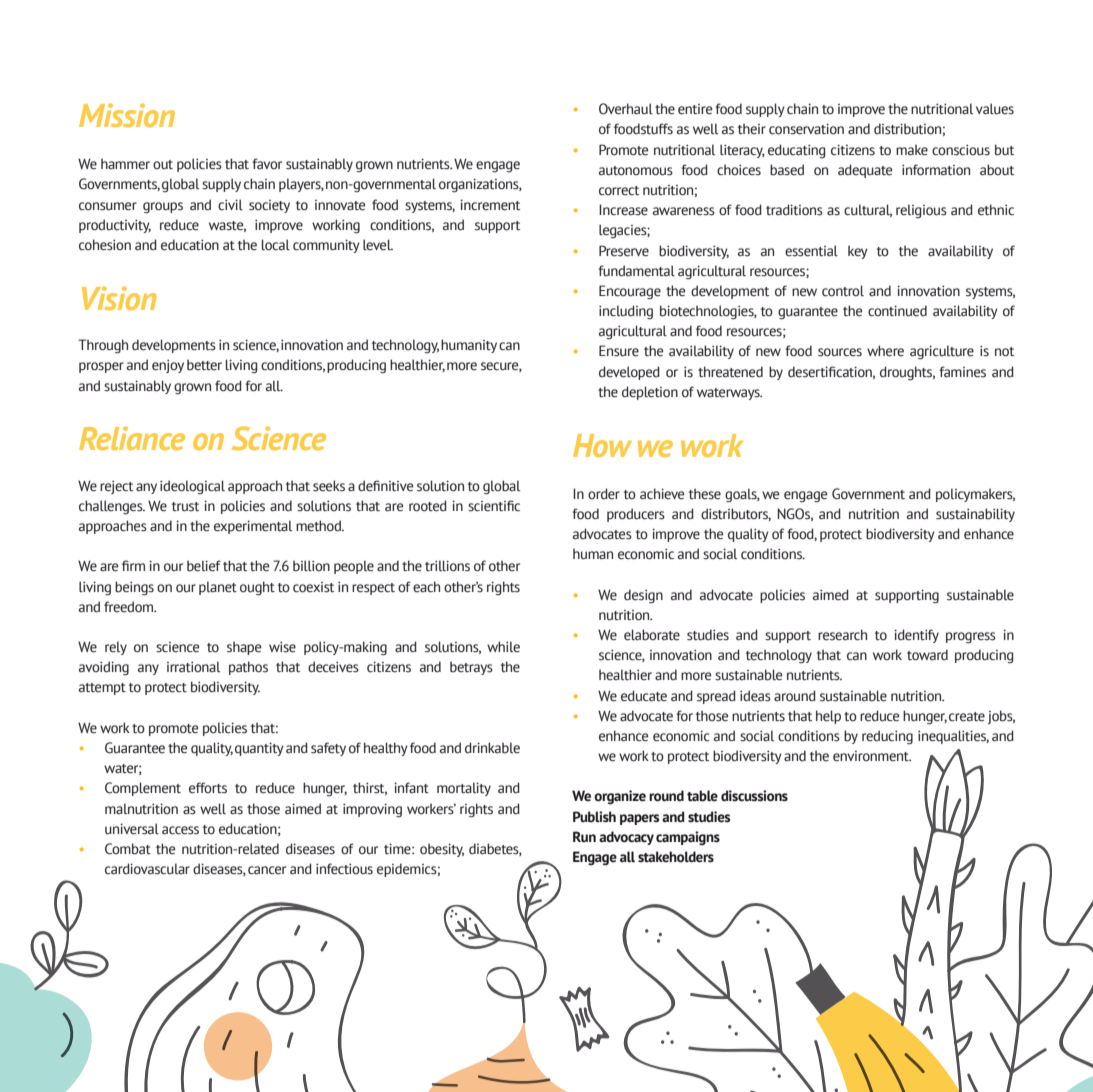 This page has height=1092, width=1093. I want to click on developed, so click(629, 373).
